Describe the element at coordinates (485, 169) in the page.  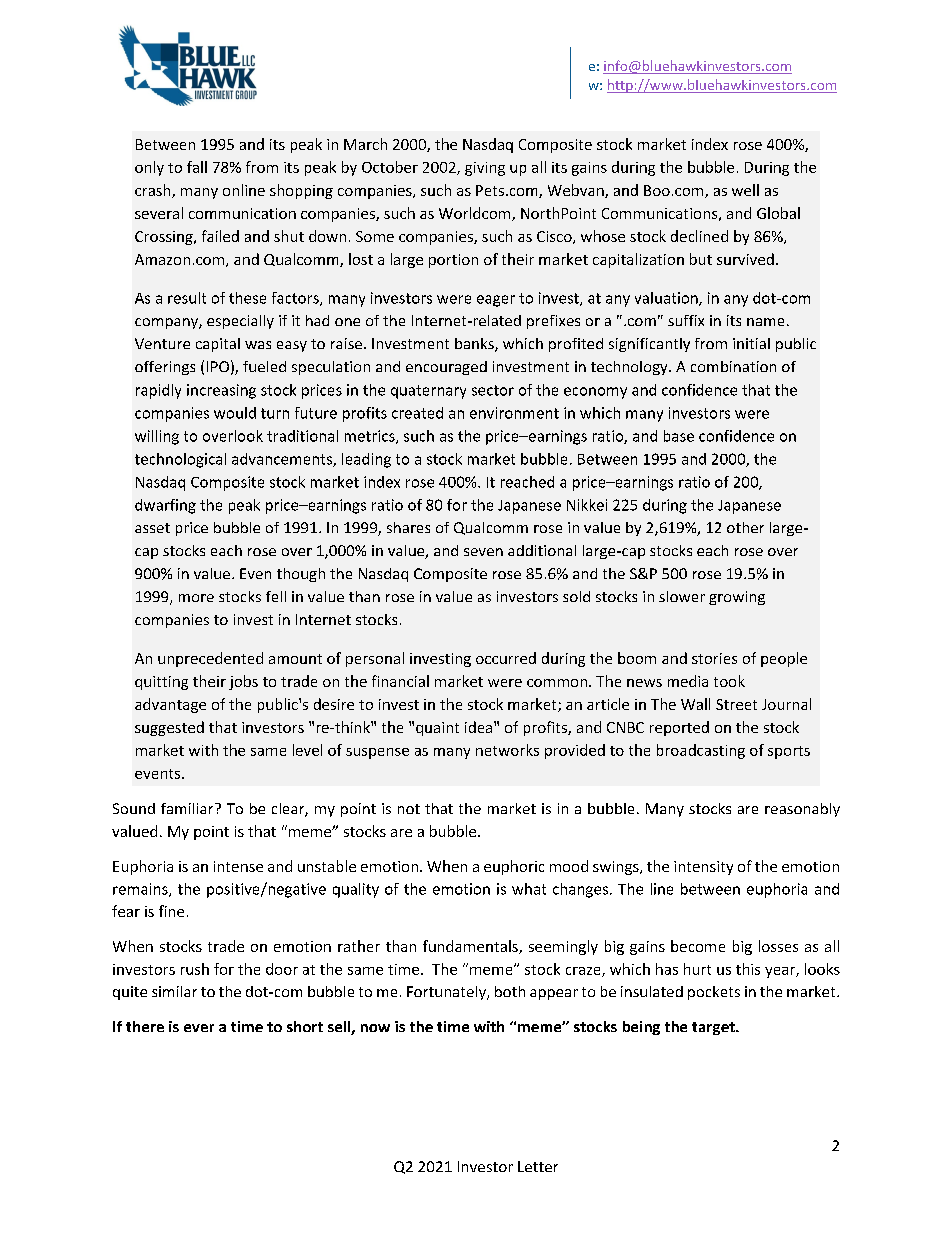
I see `giving` at that location.
